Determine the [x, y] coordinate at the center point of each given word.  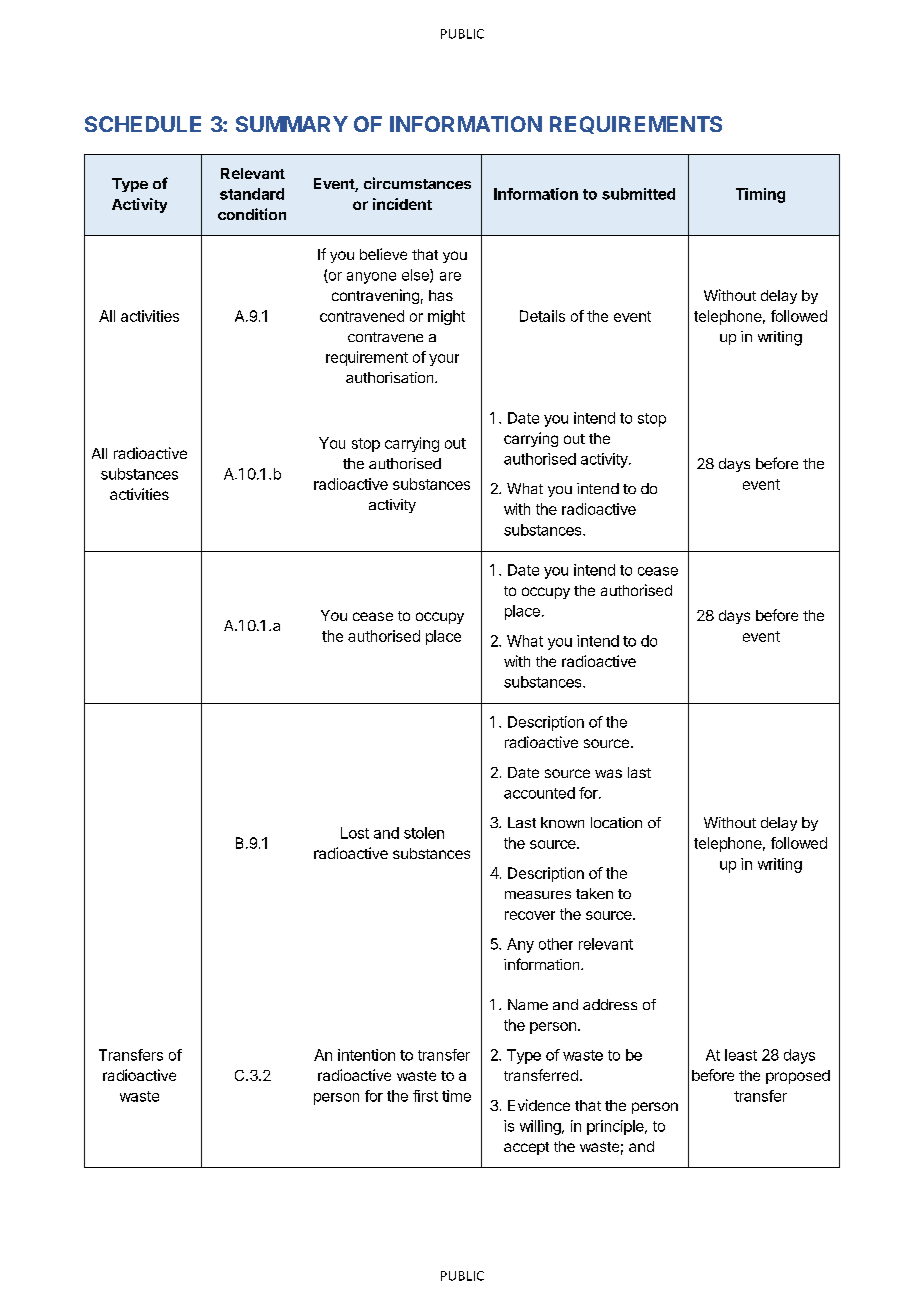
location [616, 822]
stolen [424, 833]
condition [252, 214]
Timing [760, 195]
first [425, 1096]
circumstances [417, 183]
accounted [539, 793]
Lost [355, 833]
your [444, 360]
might [446, 317]
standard [252, 194]
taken [594, 893]
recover [530, 915]
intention [366, 1055]
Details [542, 316]
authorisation [391, 377]
